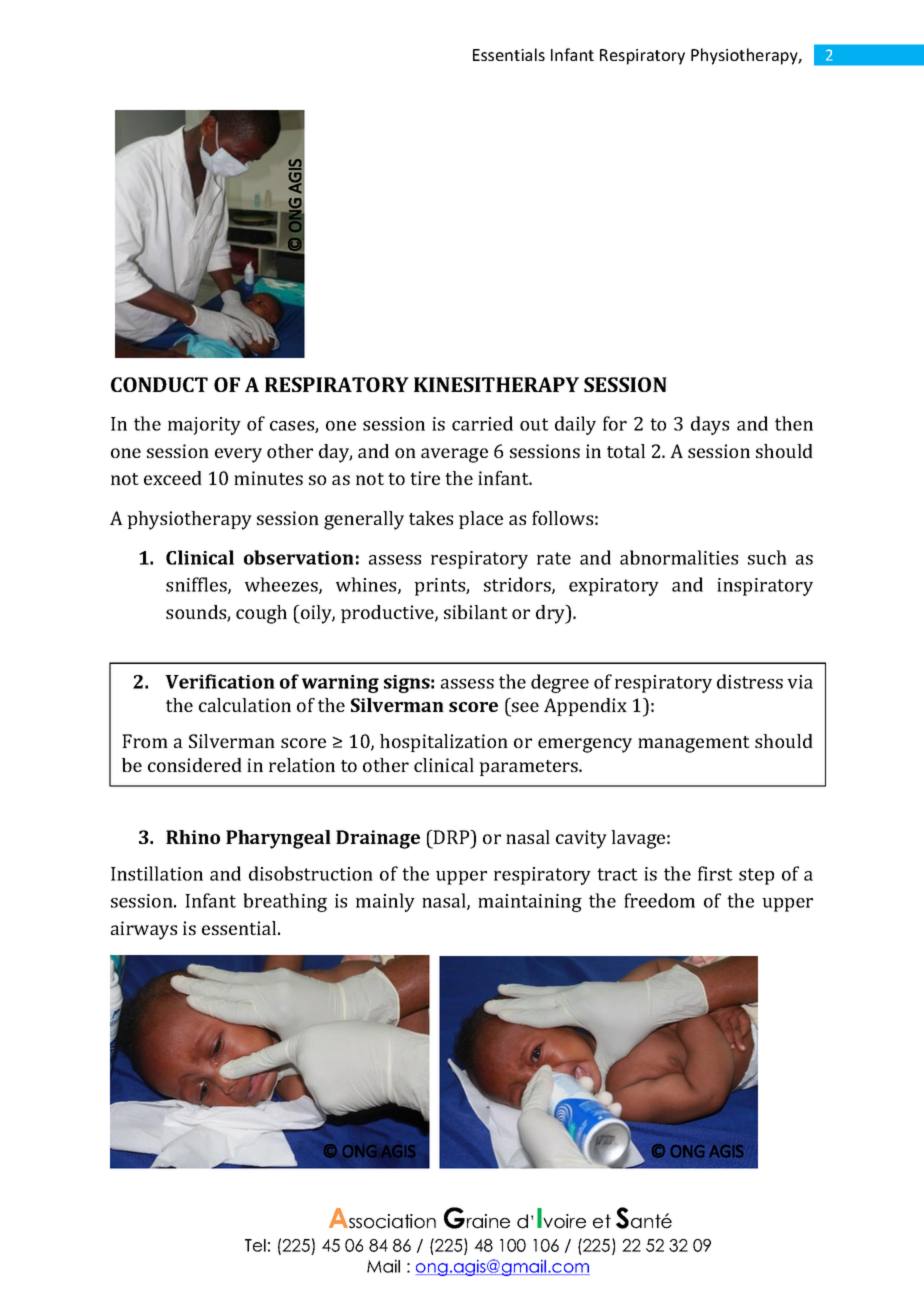 Image resolution: width=924 pixels, height=1308 pixels. I want to click on carried, so click(482, 423).
